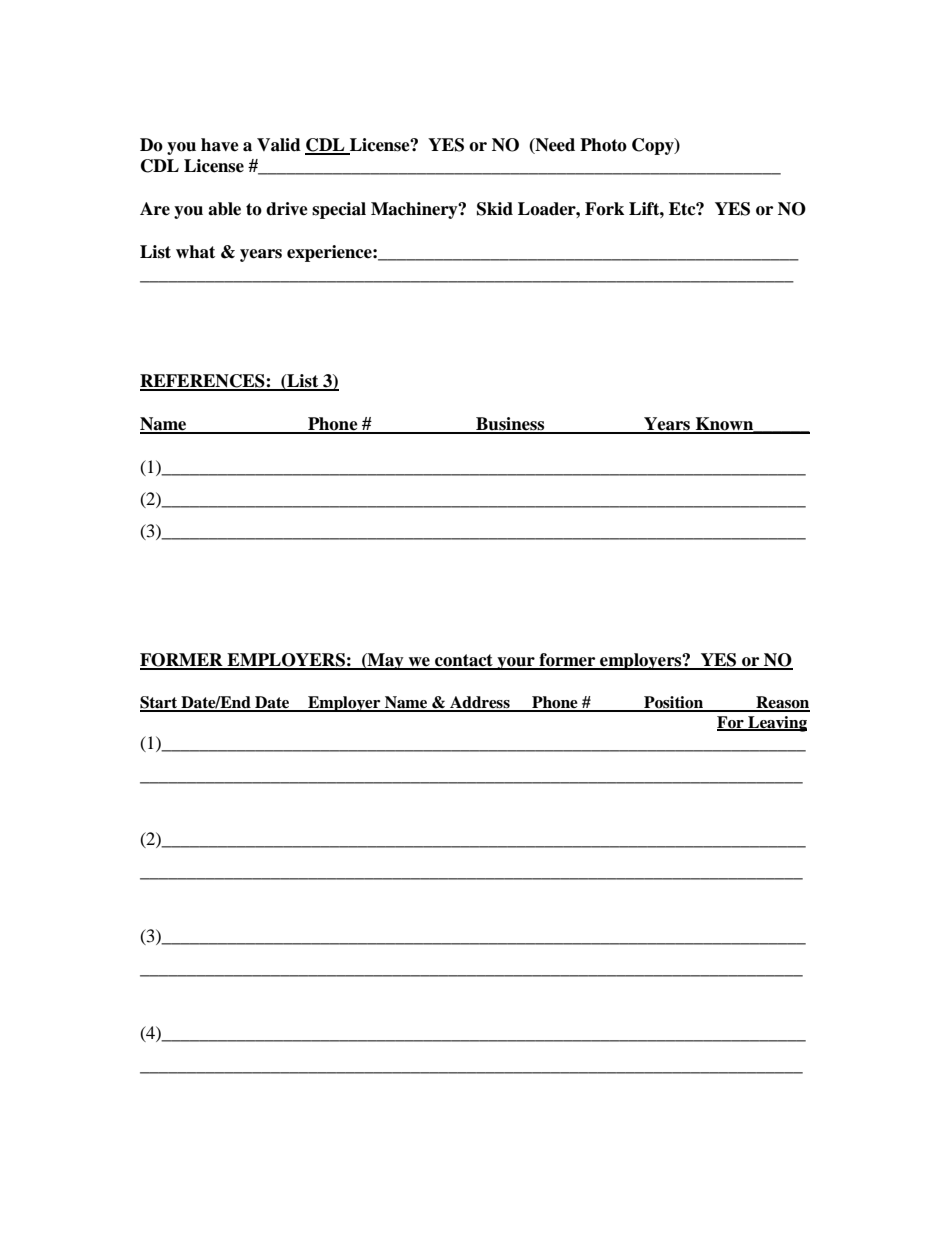 This page has height=1233, width=952. What do you see at coordinates (516, 663) in the page?
I see `your` at bounding box center [516, 663].
